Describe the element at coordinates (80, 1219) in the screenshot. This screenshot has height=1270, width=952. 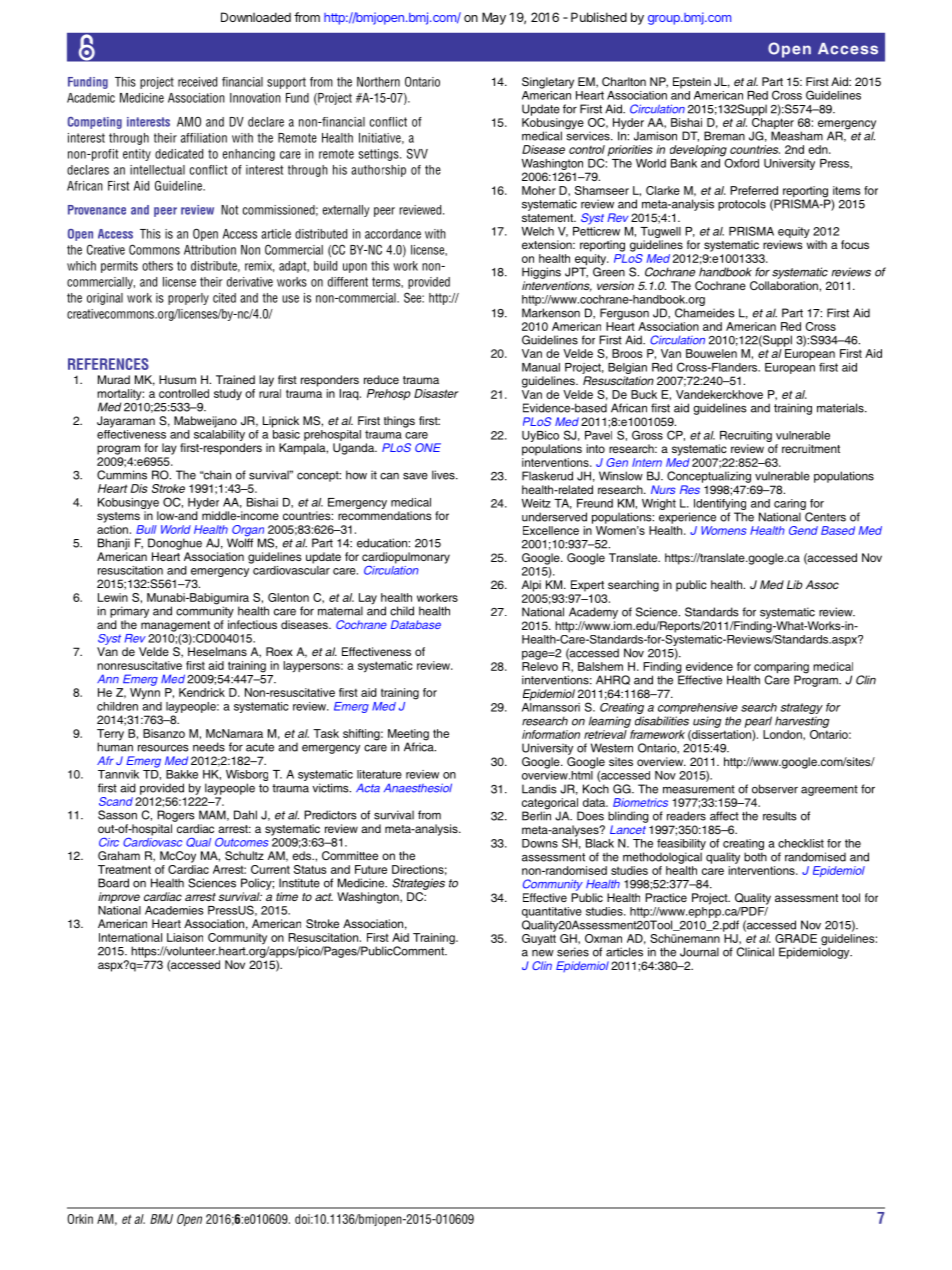
I see `Orkin` at that location.
